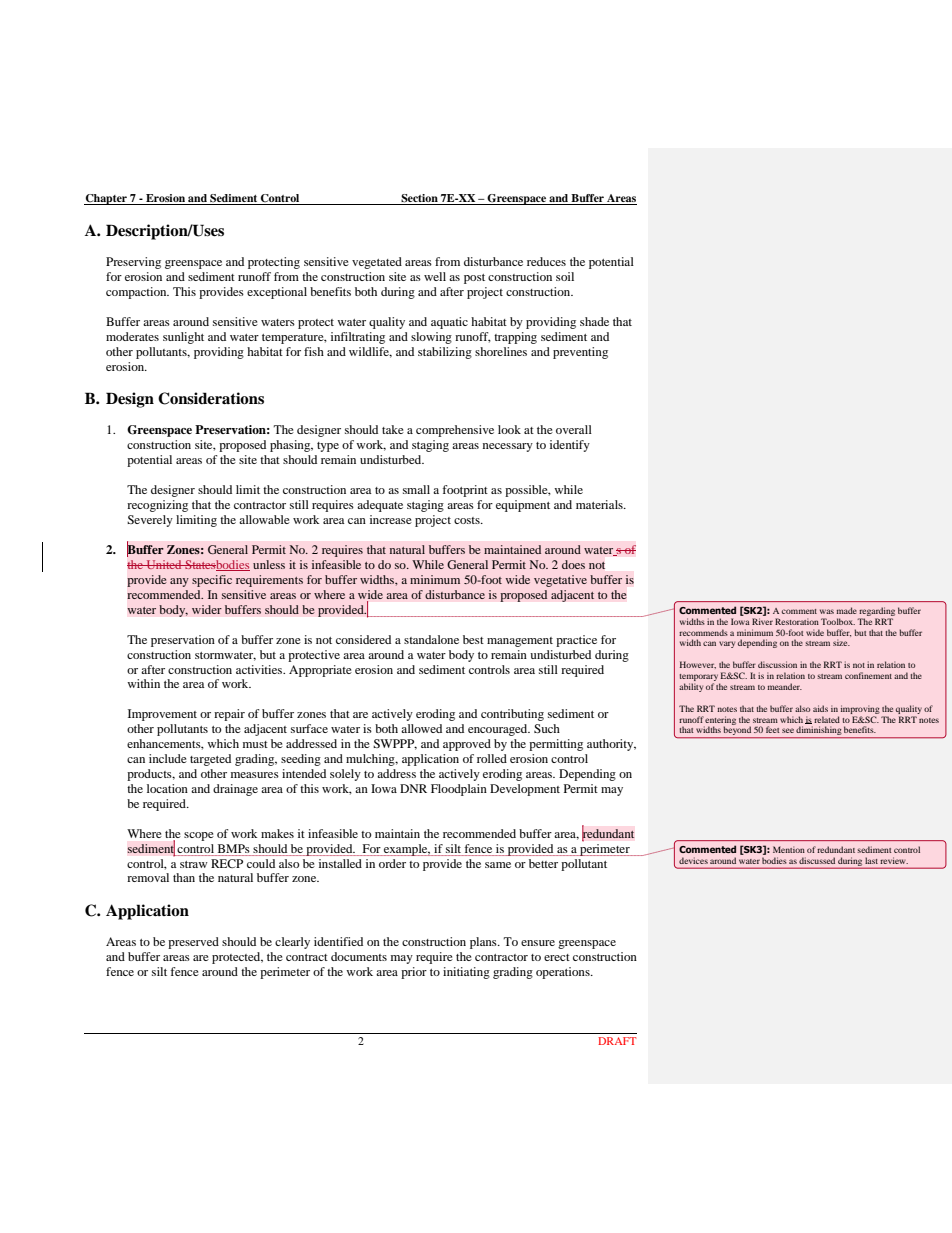 The image size is (952, 1233). I want to click on Development, so click(525, 790).
